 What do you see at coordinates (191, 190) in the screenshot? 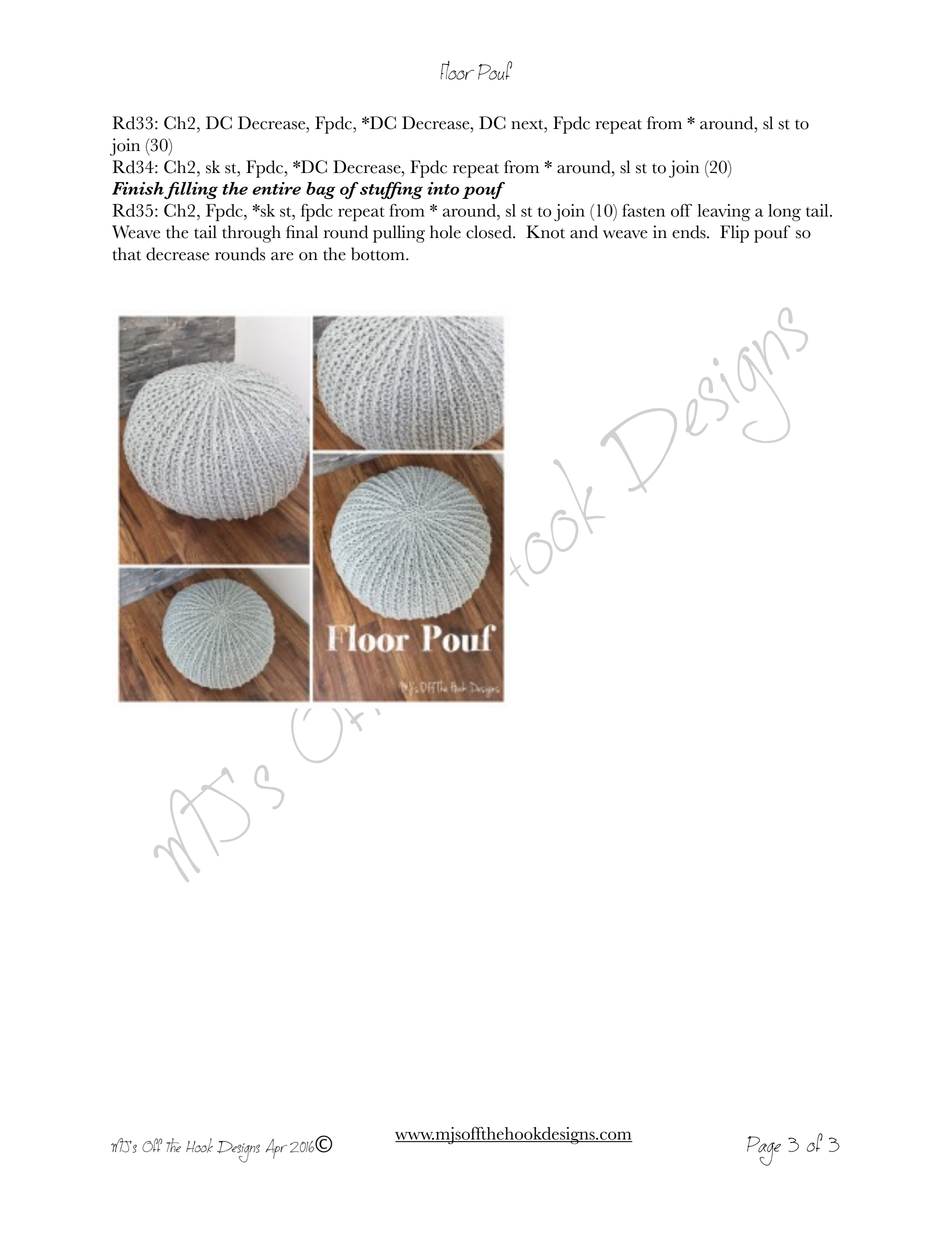
I see `filling` at bounding box center [191, 190].
